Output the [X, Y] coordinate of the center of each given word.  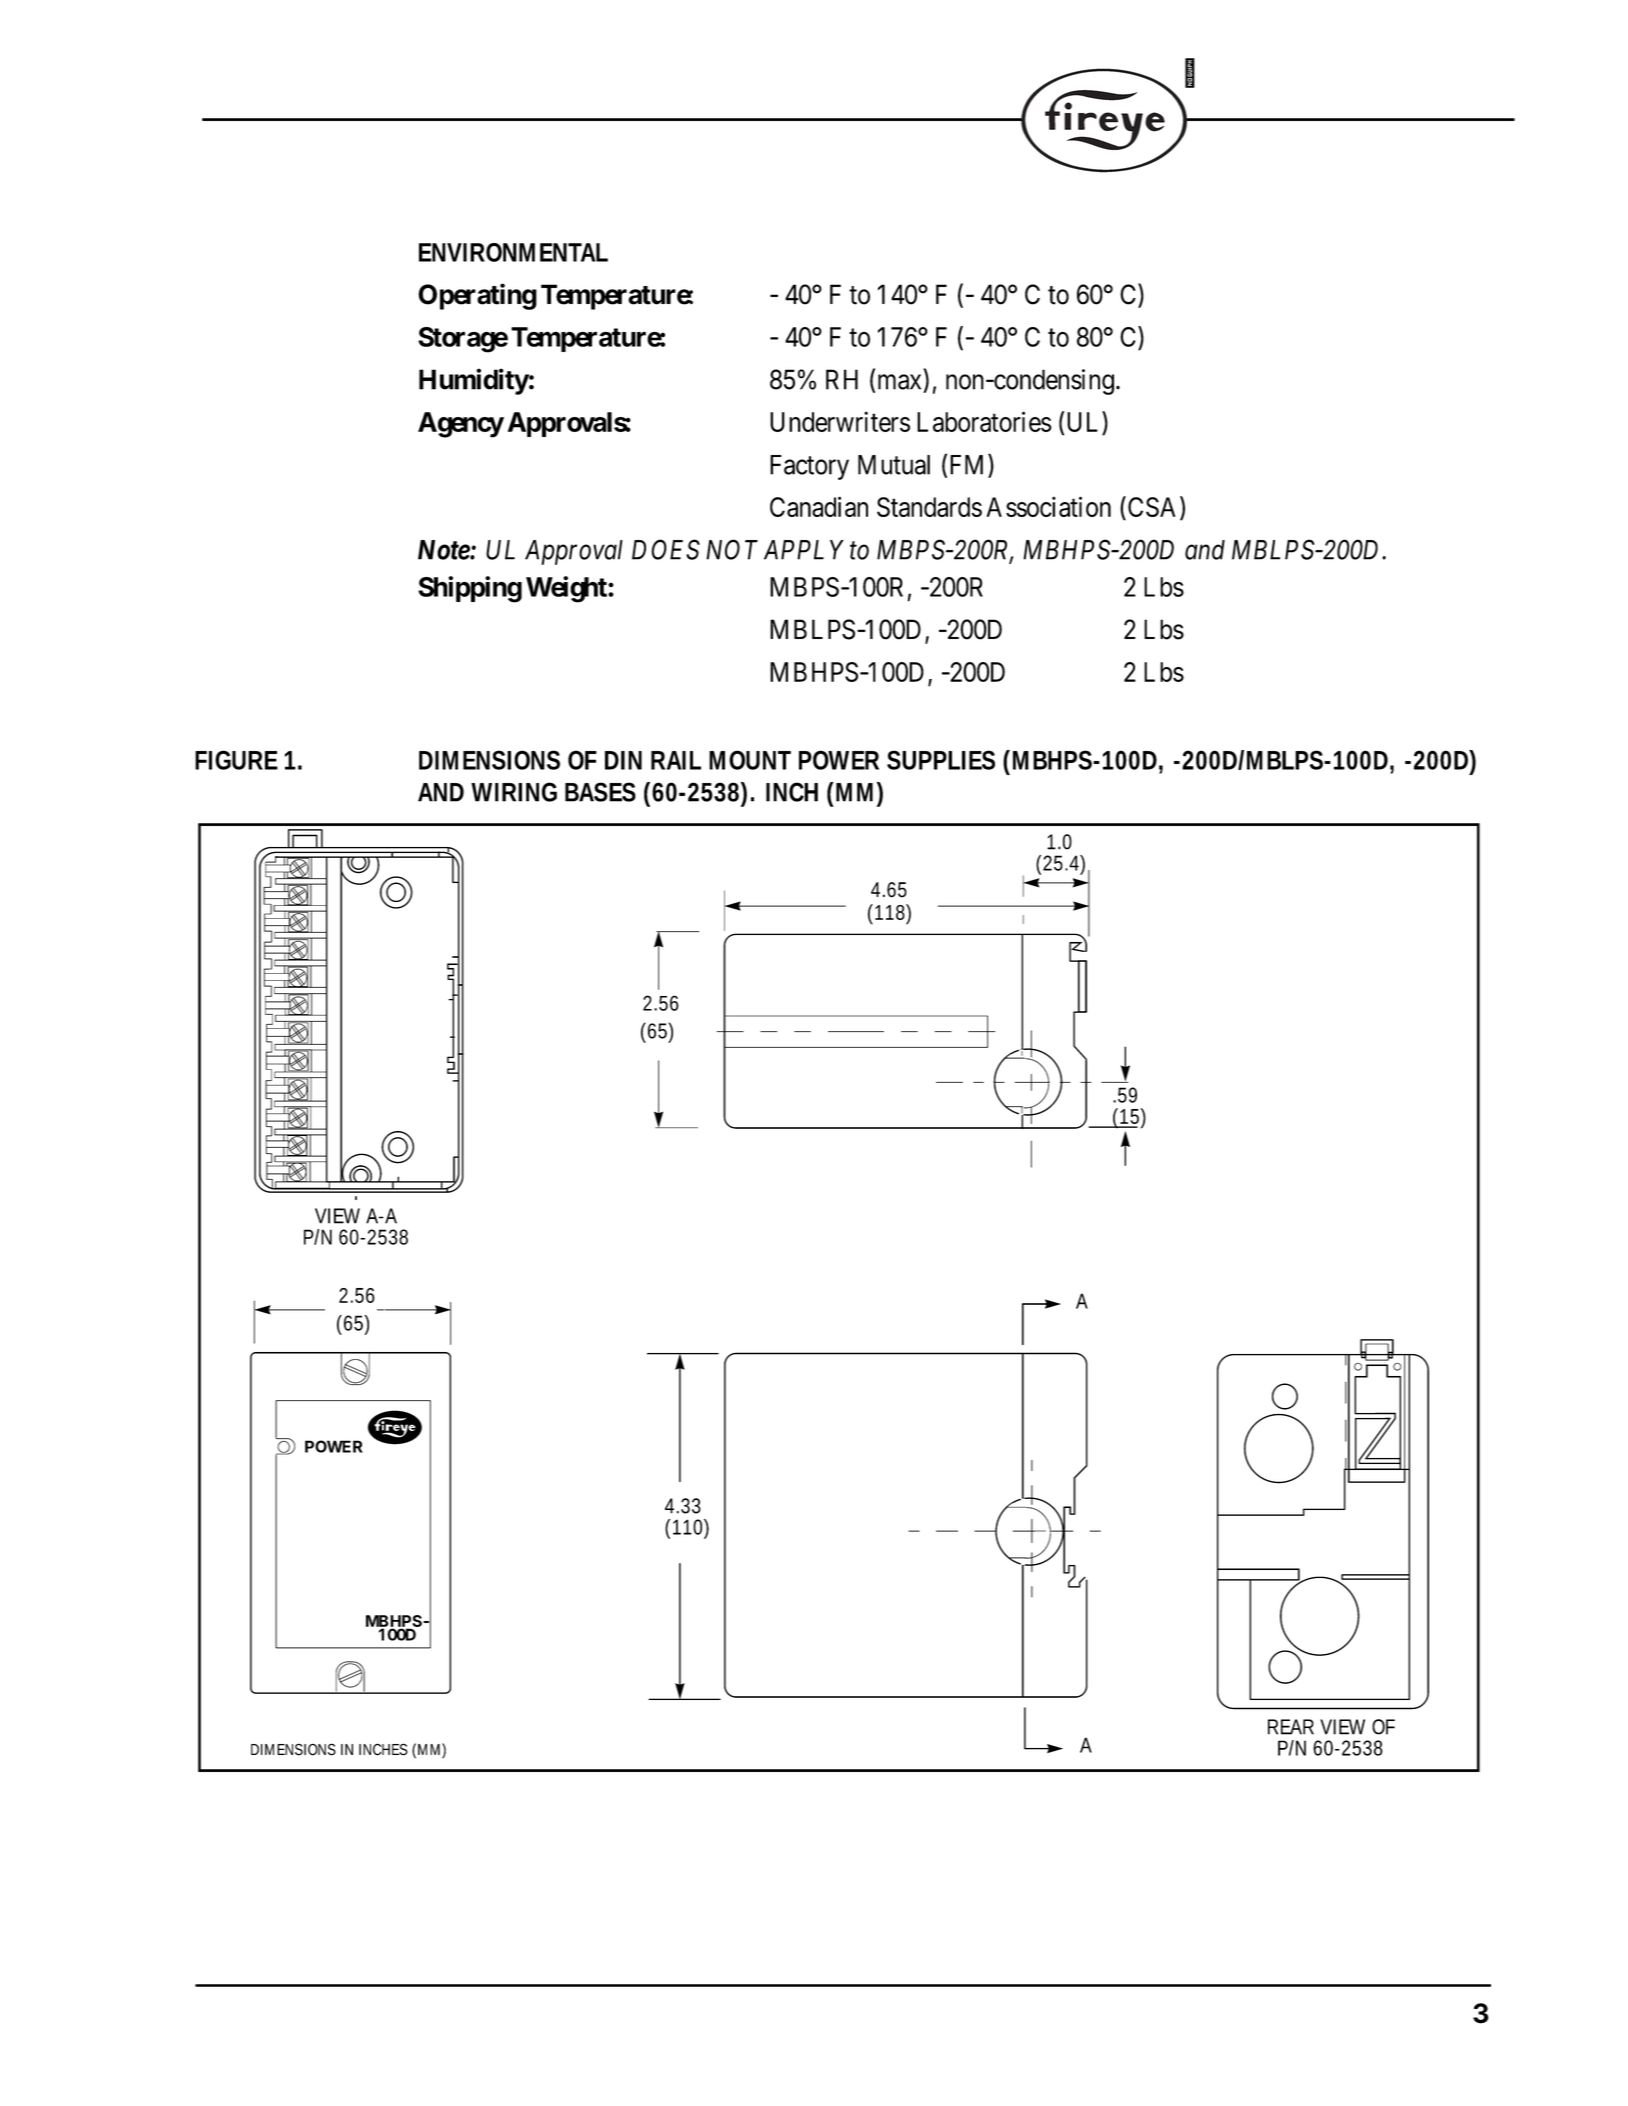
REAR [1291, 1727]
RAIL [676, 760]
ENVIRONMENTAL [513, 252]
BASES [600, 792]
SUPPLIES [941, 760]
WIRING [514, 792]
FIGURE [236, 760]
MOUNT [750, 760]
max [899, 382]
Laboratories [984, 421]
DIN [623, 760]
